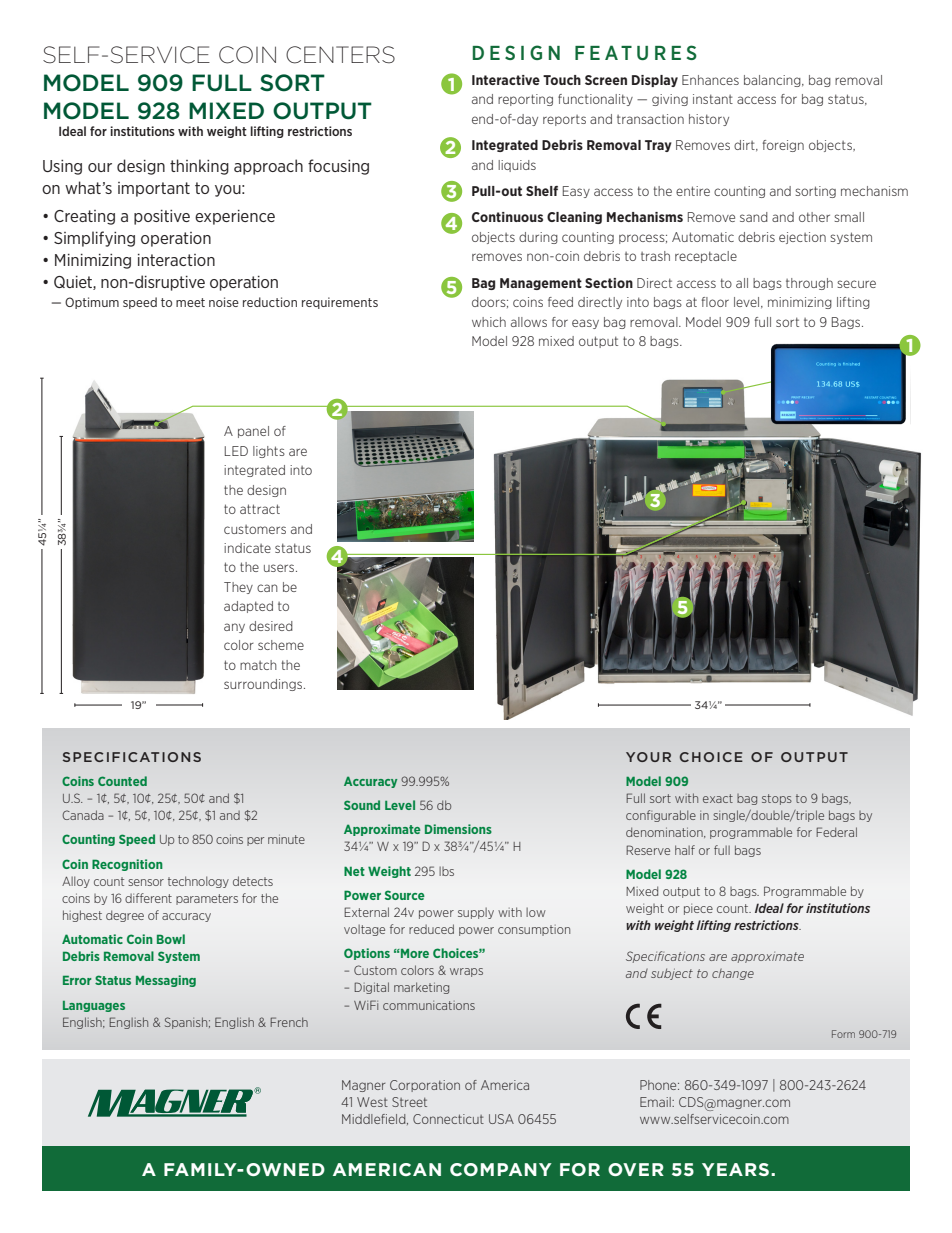 This screenshot has height=1233, width=952. I want to click on floor, so click(715, 302).
